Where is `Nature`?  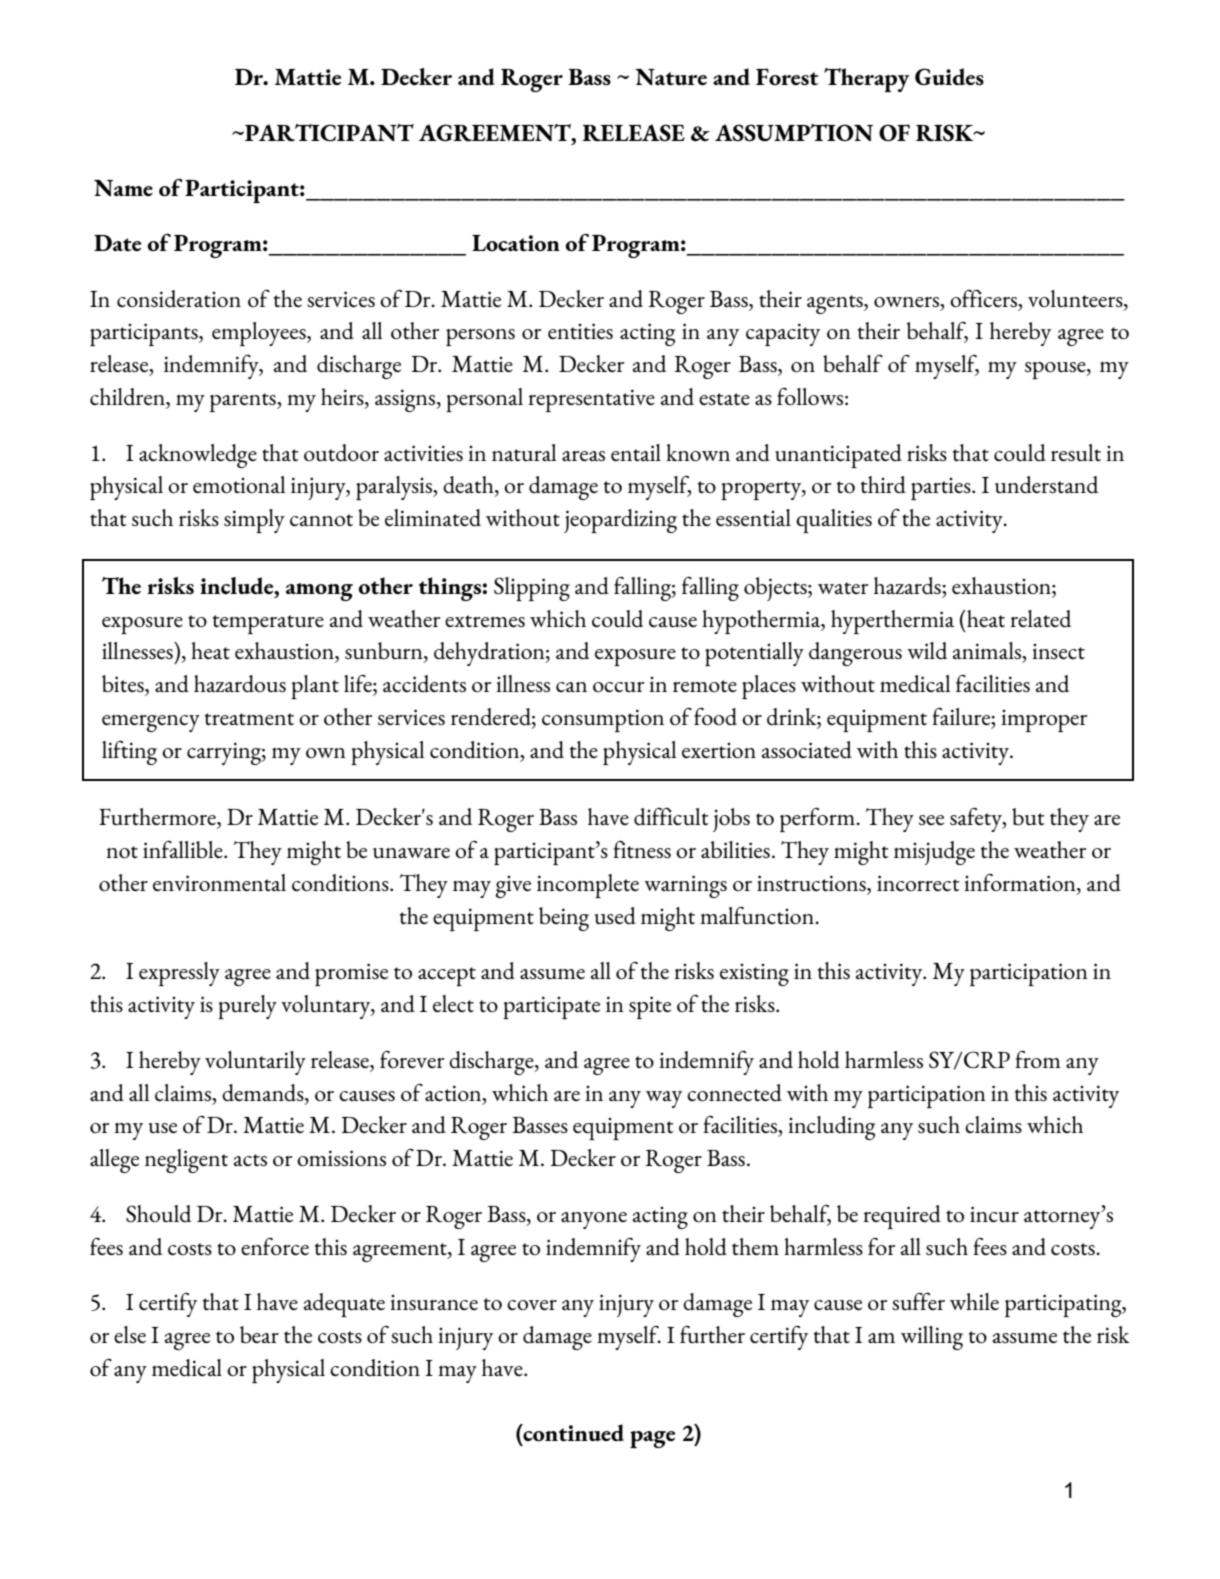
Nature is located at coordinates (671, 77).
